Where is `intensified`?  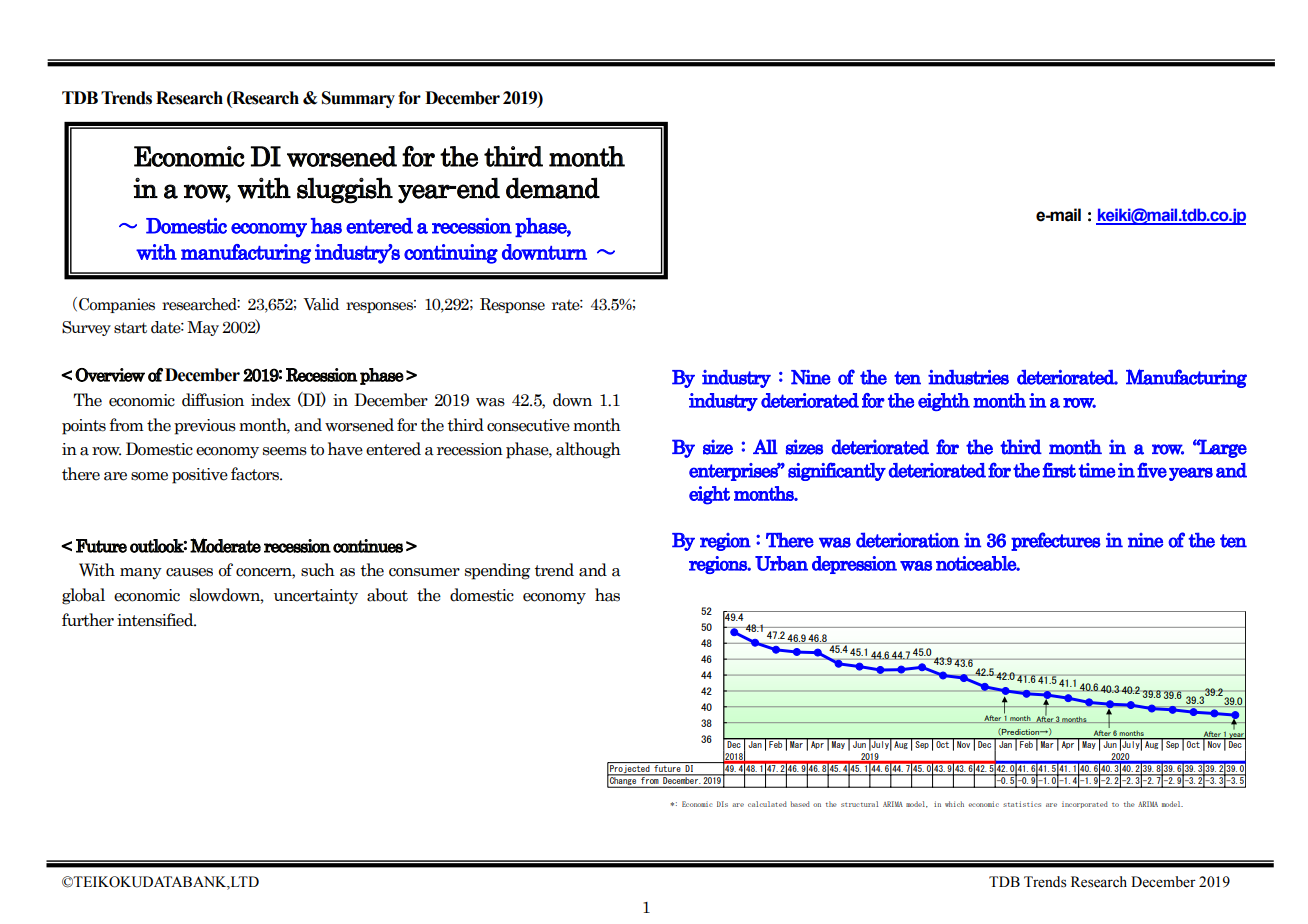 intensified is located at coordinates (156, 620).
